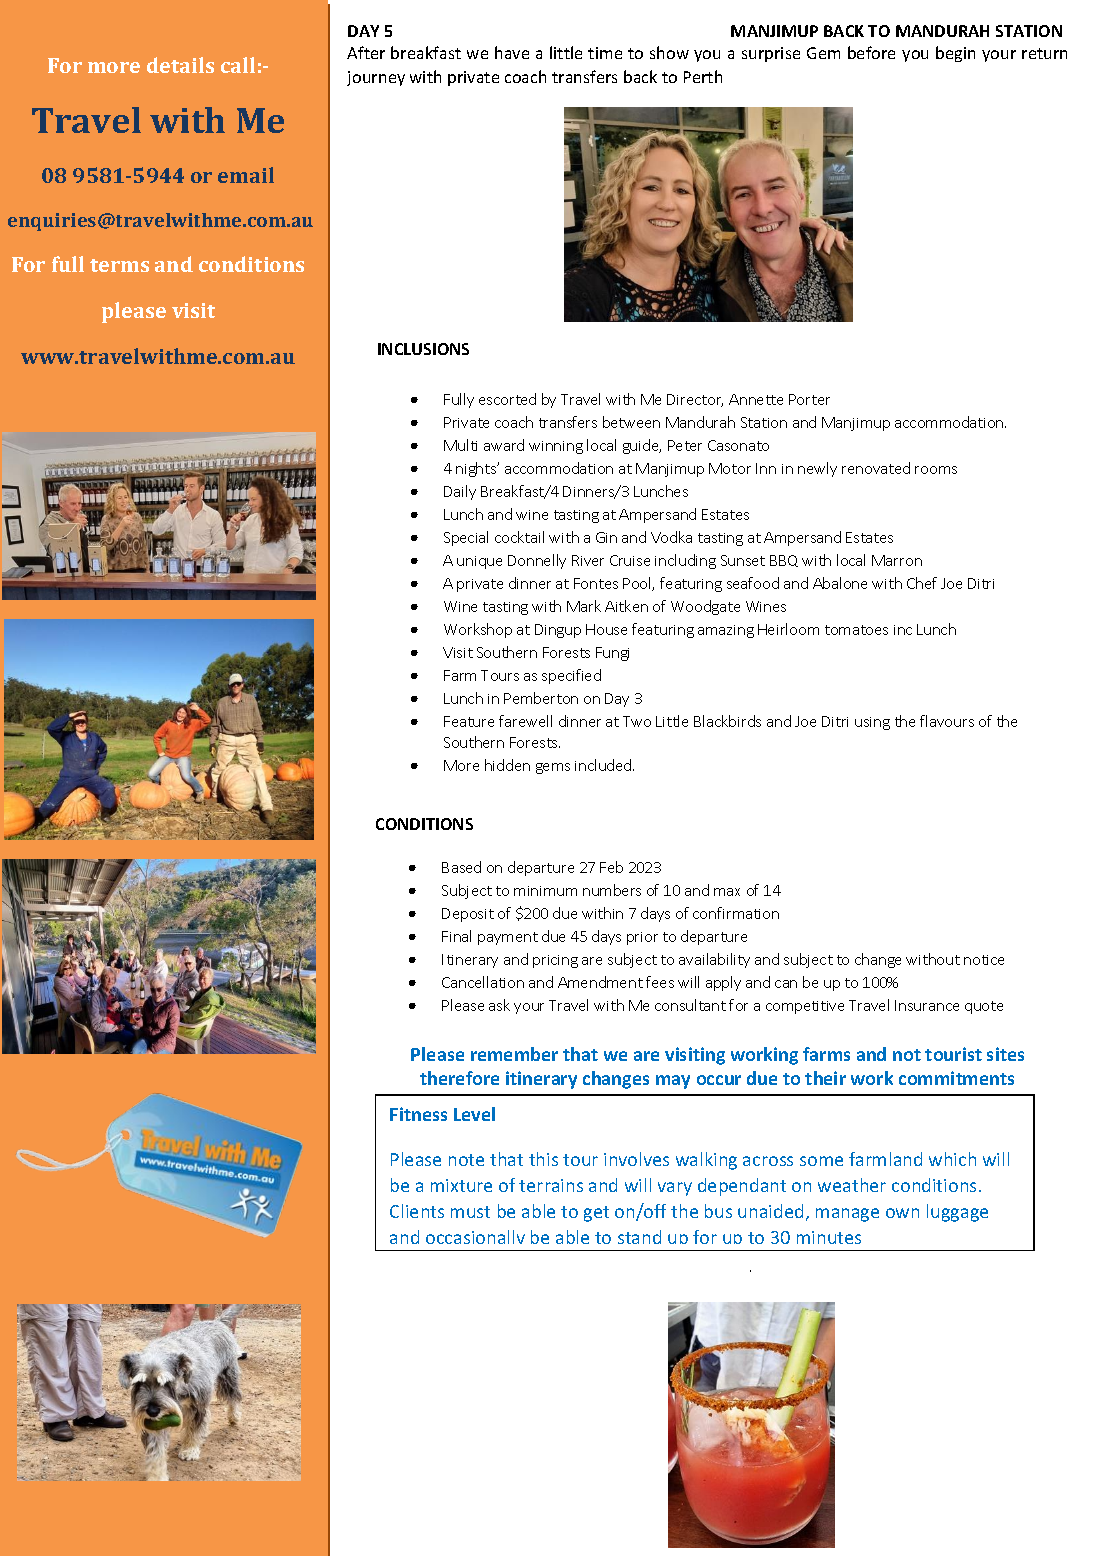 Image resolution: width=1100 pixels, height=1556 pixels. What do you see at coordinates (612, 654) in the screenshot?
I see `Fungi` at bounding box center [612, 654].
